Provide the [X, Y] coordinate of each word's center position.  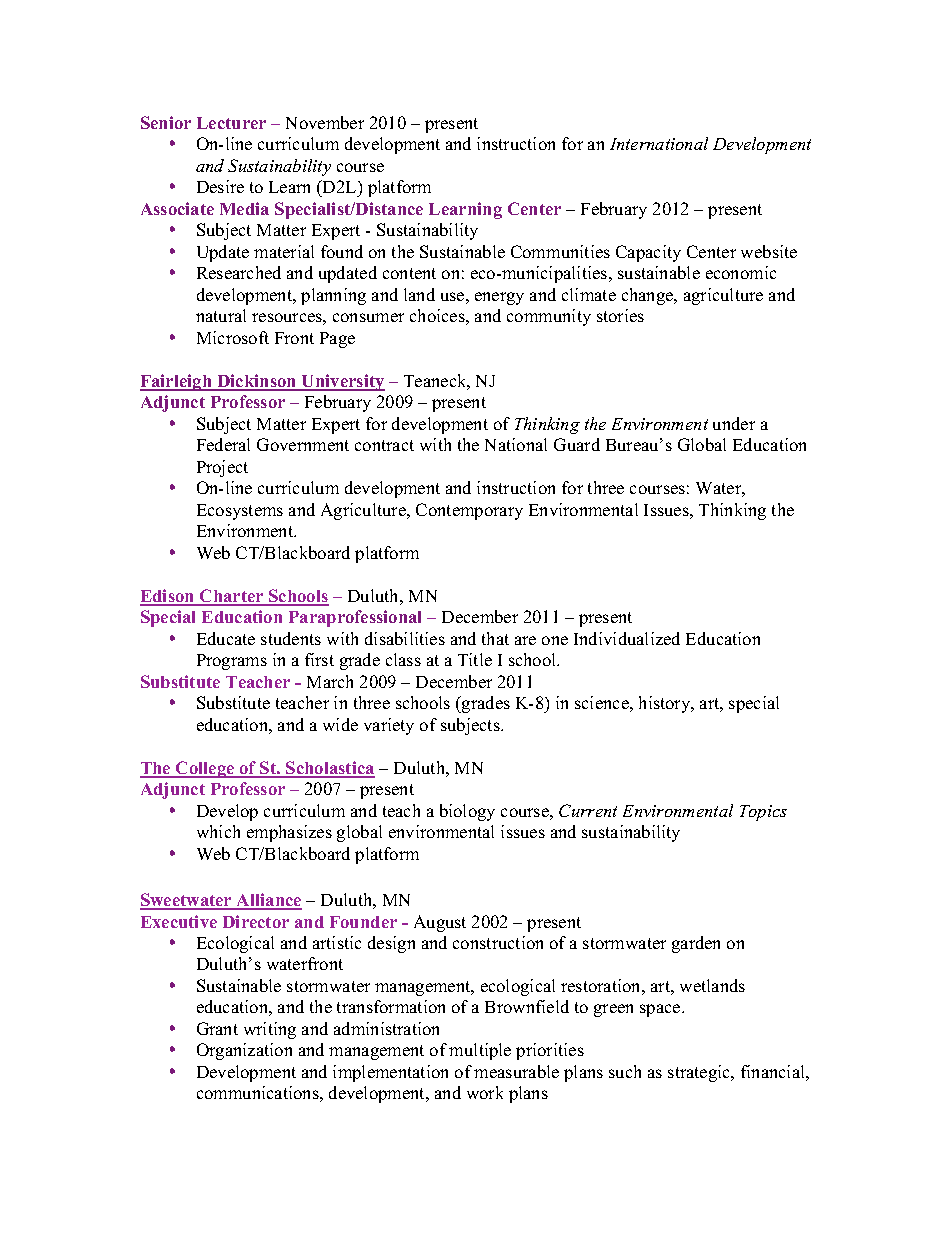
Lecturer [231, 123]
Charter [232, 597]
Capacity [648, 253]
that [495, 638]
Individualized [627, 638]
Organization [244, 1051]
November [325, 122]
